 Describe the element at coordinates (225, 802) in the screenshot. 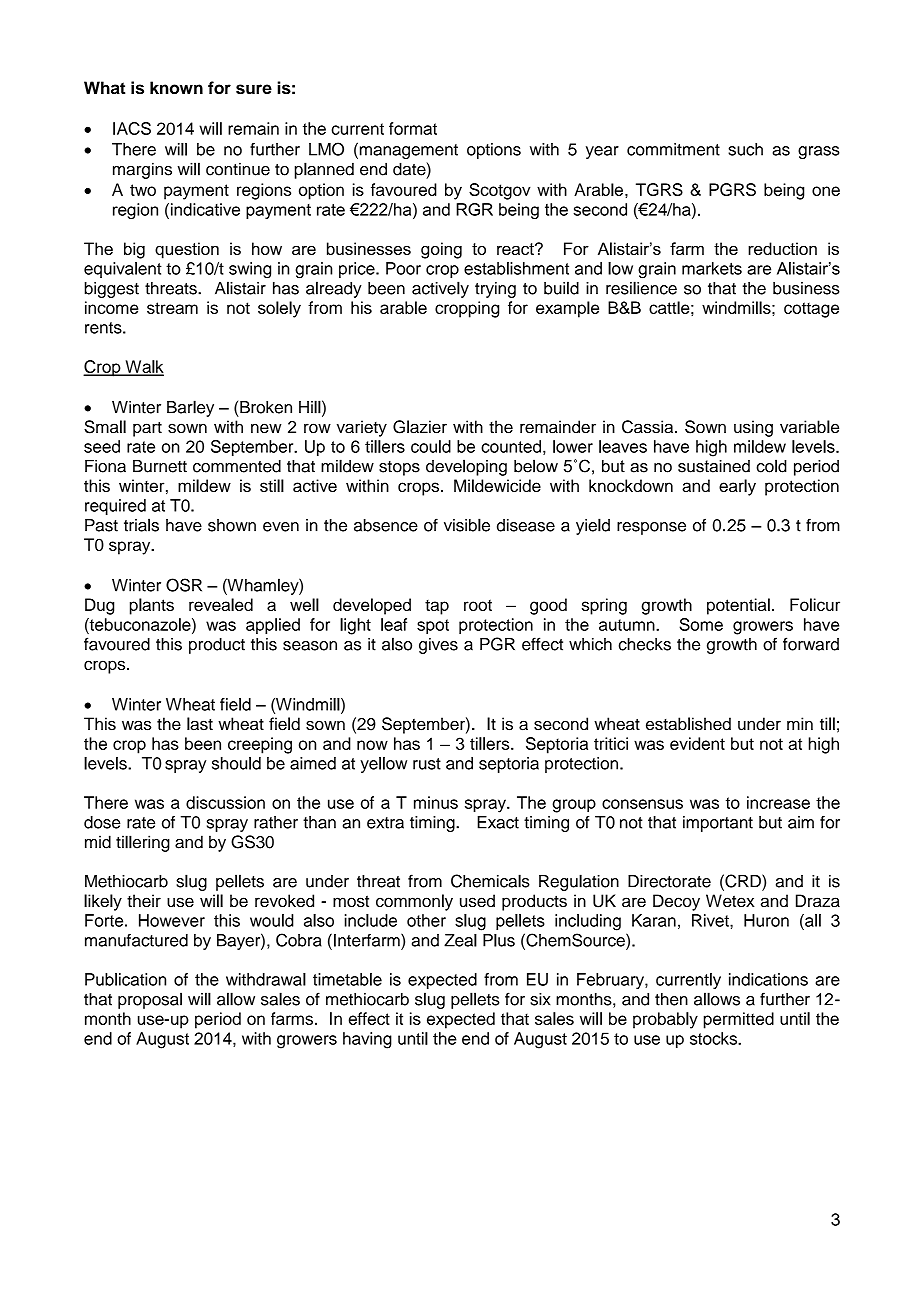

I see `discussion` at that location.
